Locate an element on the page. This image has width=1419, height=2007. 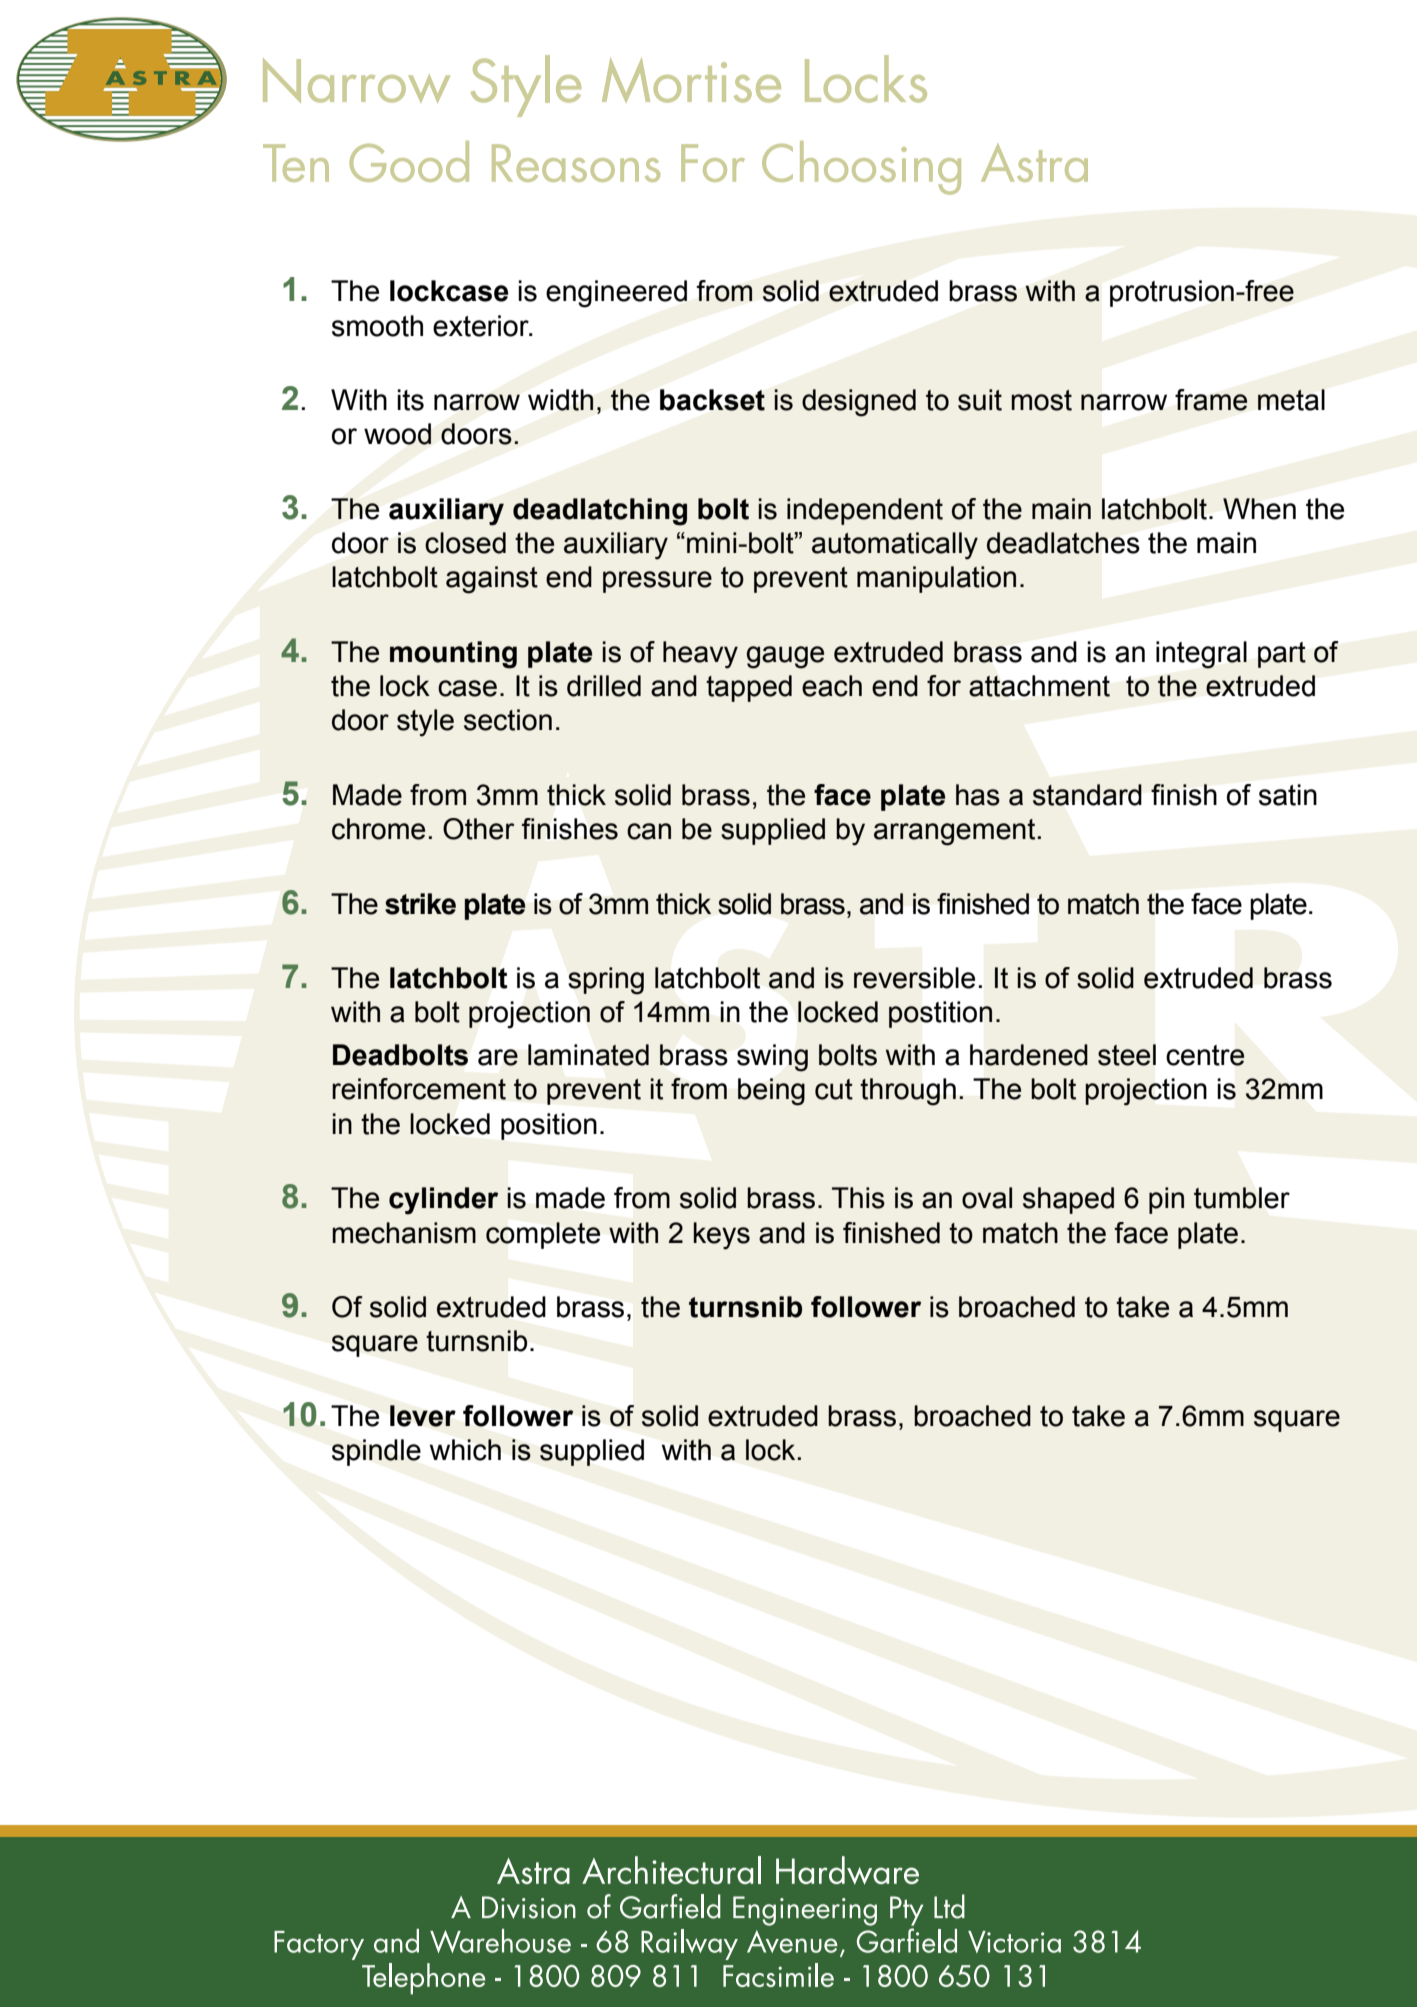
frame is located at coordinates (1211, 400).
